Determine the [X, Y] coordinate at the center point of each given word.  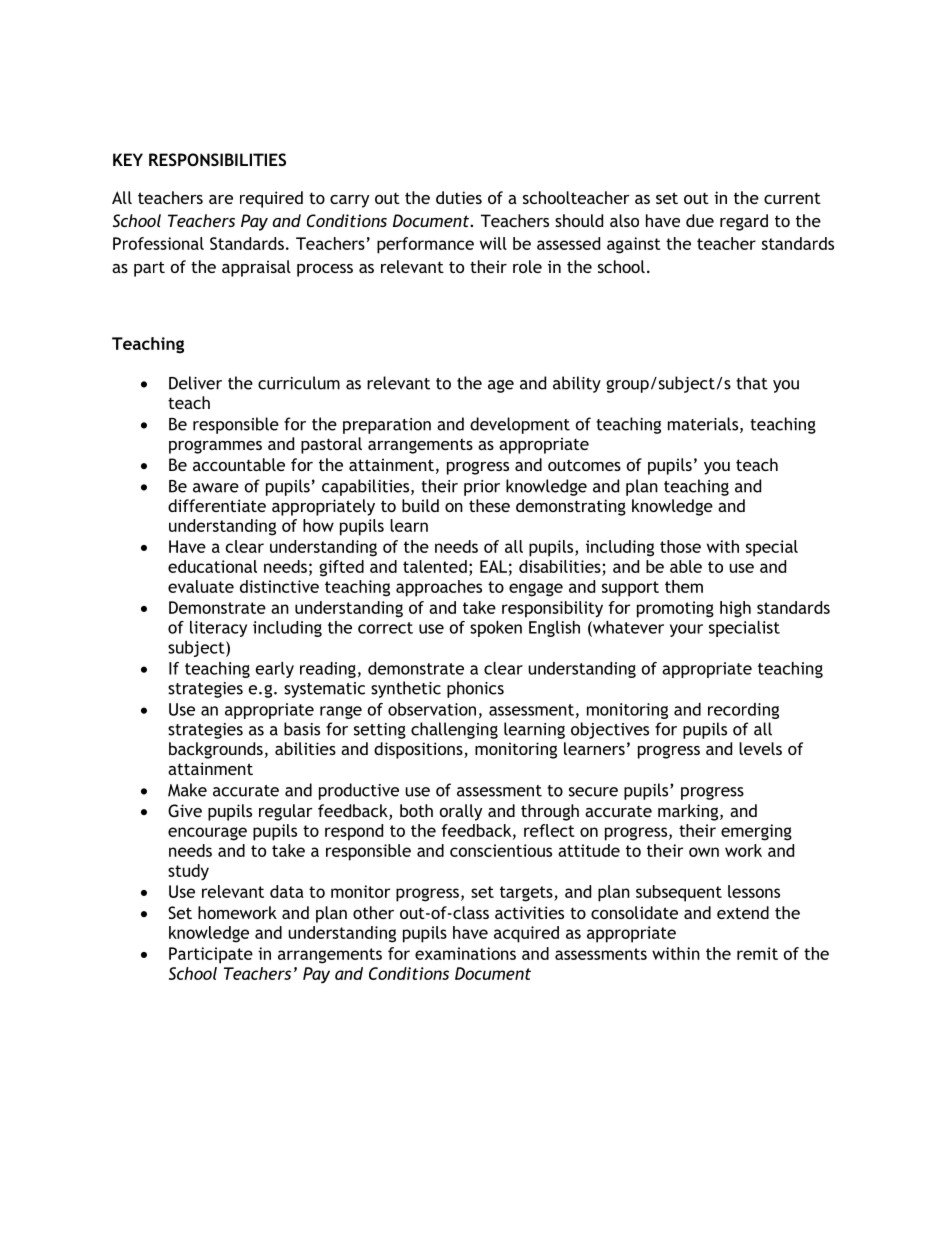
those [680, 546]
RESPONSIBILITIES [217, 159]
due [700, 220]
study [188, 872]
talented [435, 566]
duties [459, 197]
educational [212, 566]
